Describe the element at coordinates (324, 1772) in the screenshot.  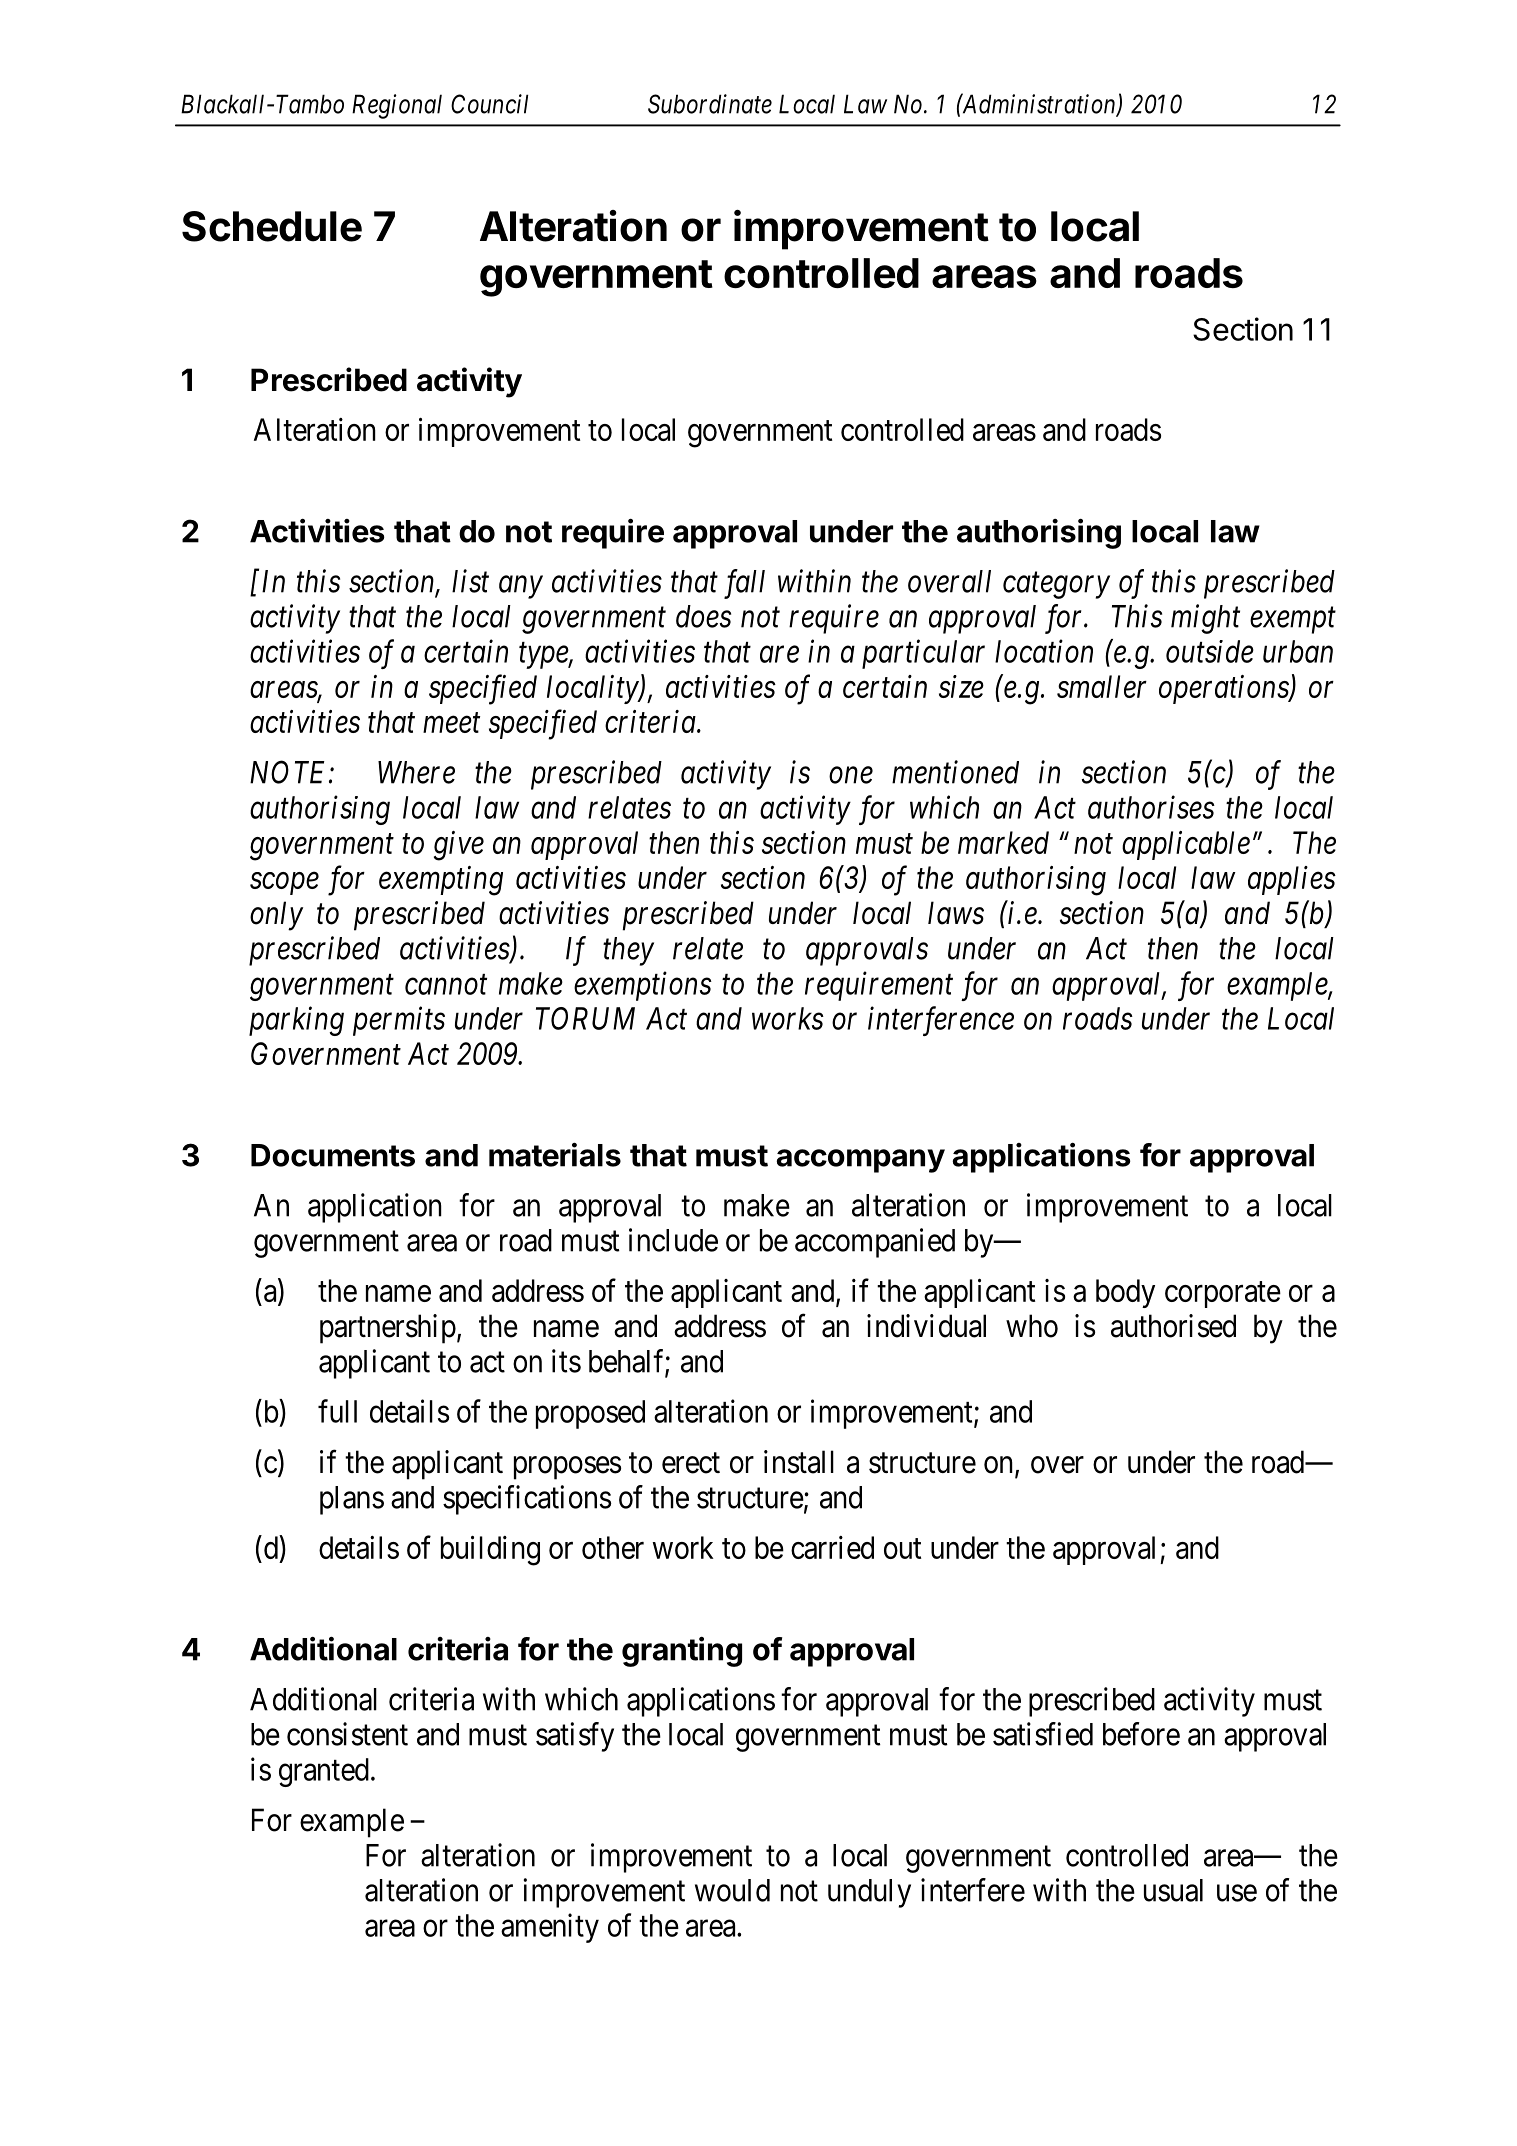
I see `granted` at that location.
